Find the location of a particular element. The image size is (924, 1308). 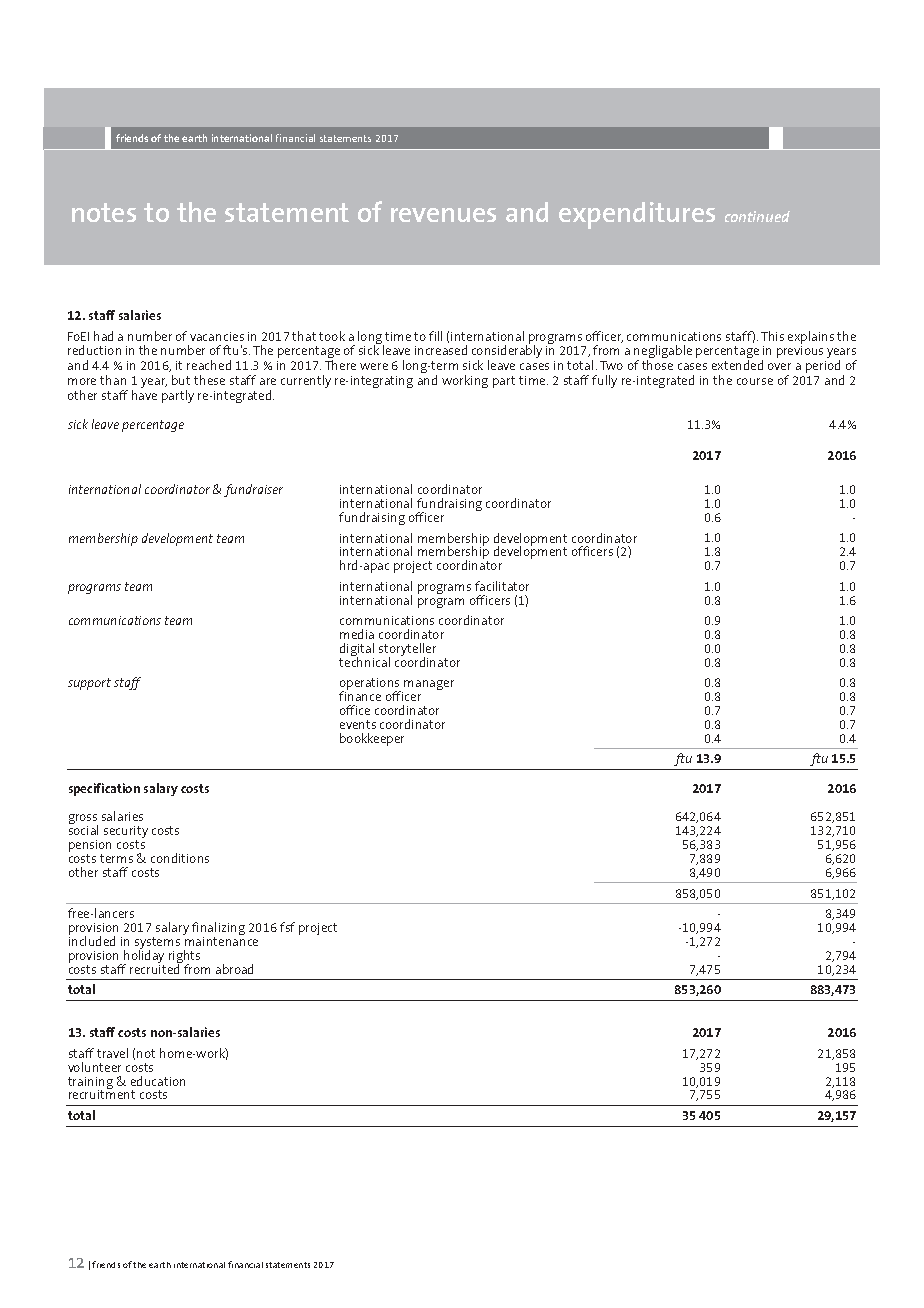

increased is located at coordinates (441, 350).
